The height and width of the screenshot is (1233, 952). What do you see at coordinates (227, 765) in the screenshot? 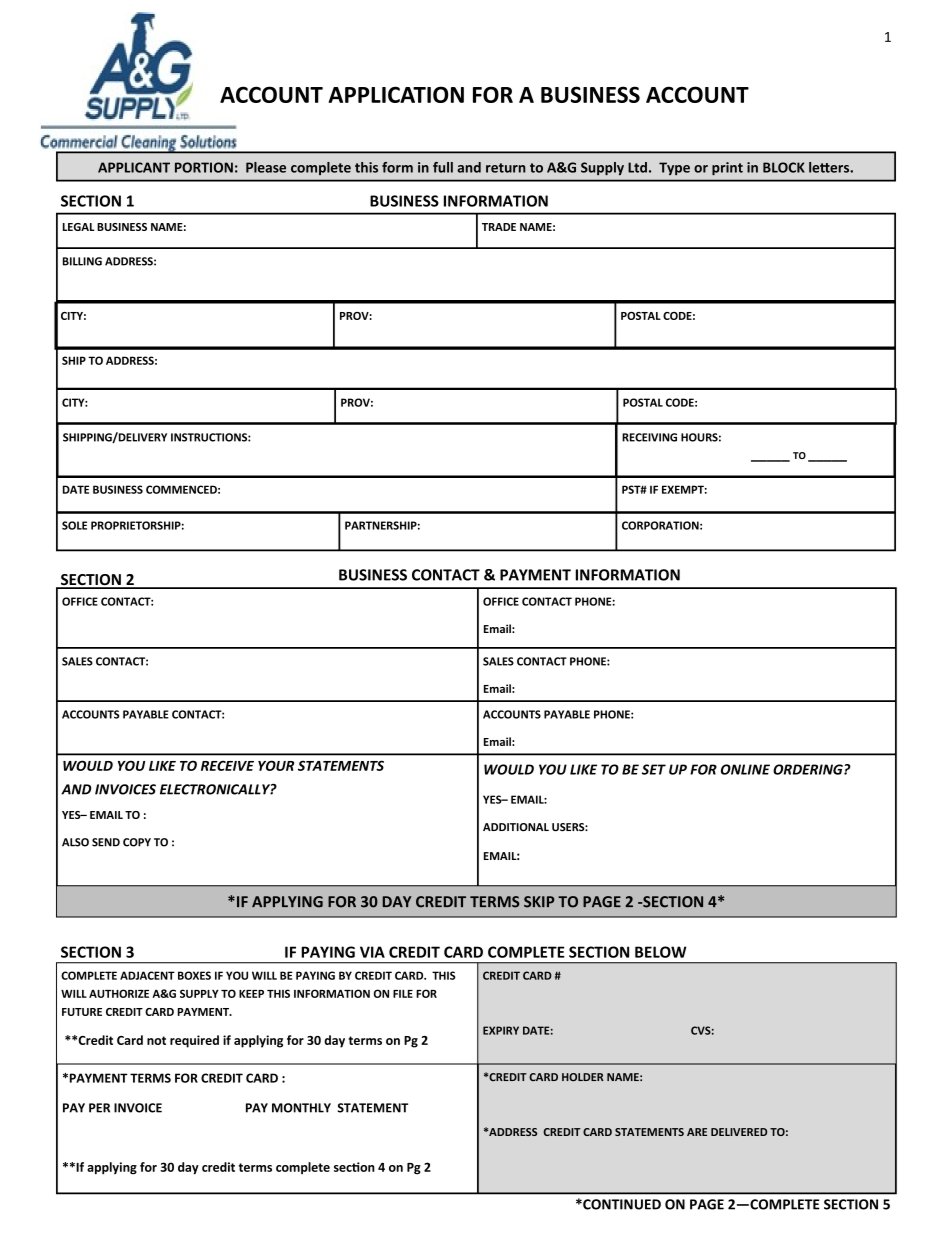
I see `RECEIVE` at bounding box center [227, 765].
